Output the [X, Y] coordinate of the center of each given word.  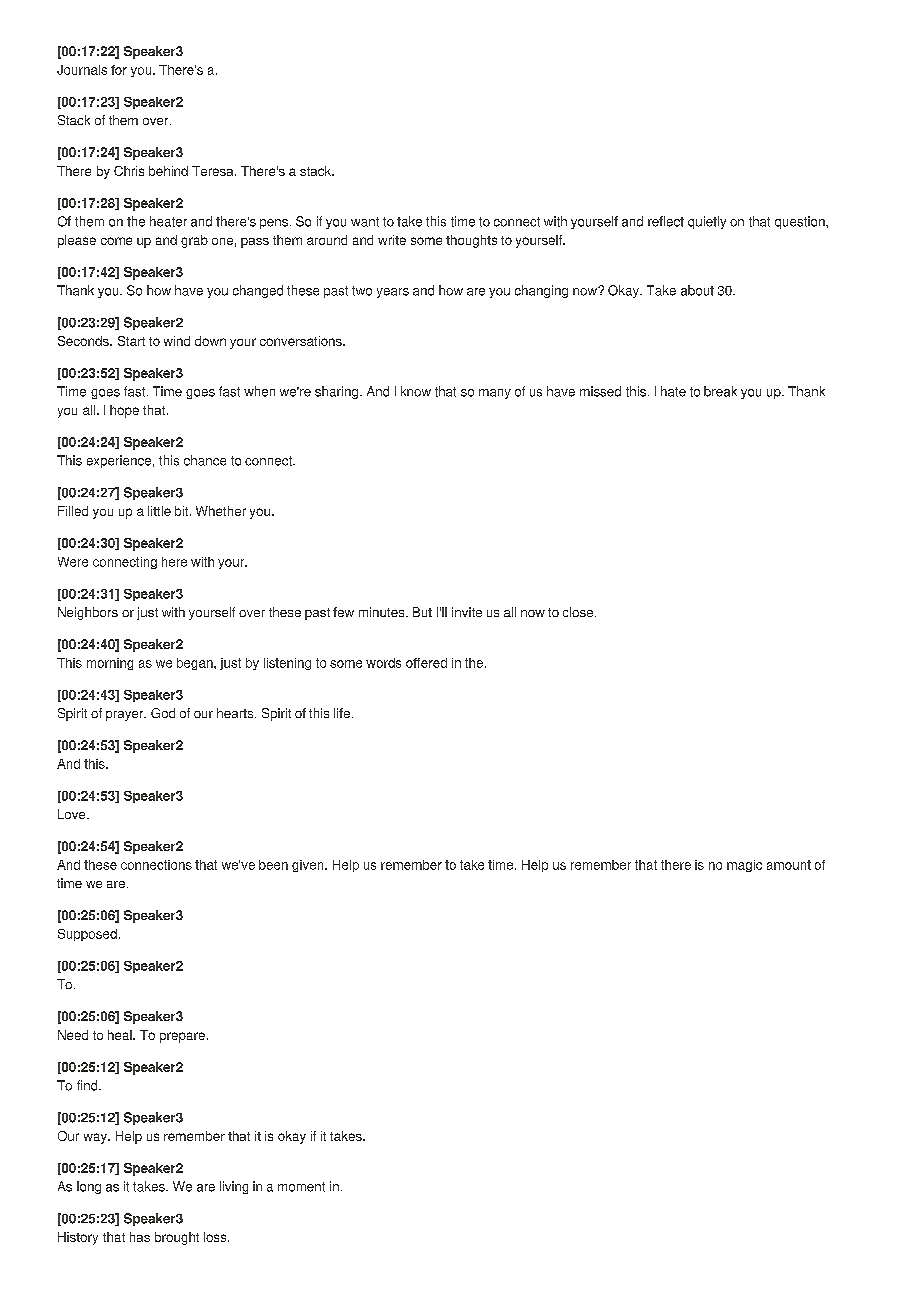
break [720, 391]
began [196, 664]
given [309, 866]
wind [177, 341]
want [365, 222]
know [416, 391]
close [579, 612]
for [119, 70]
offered [426, 663]
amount [789, 865]
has [140, 1237]
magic [744, 866]
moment [301, 1187]
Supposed [87, 935]
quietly [707, 222]
